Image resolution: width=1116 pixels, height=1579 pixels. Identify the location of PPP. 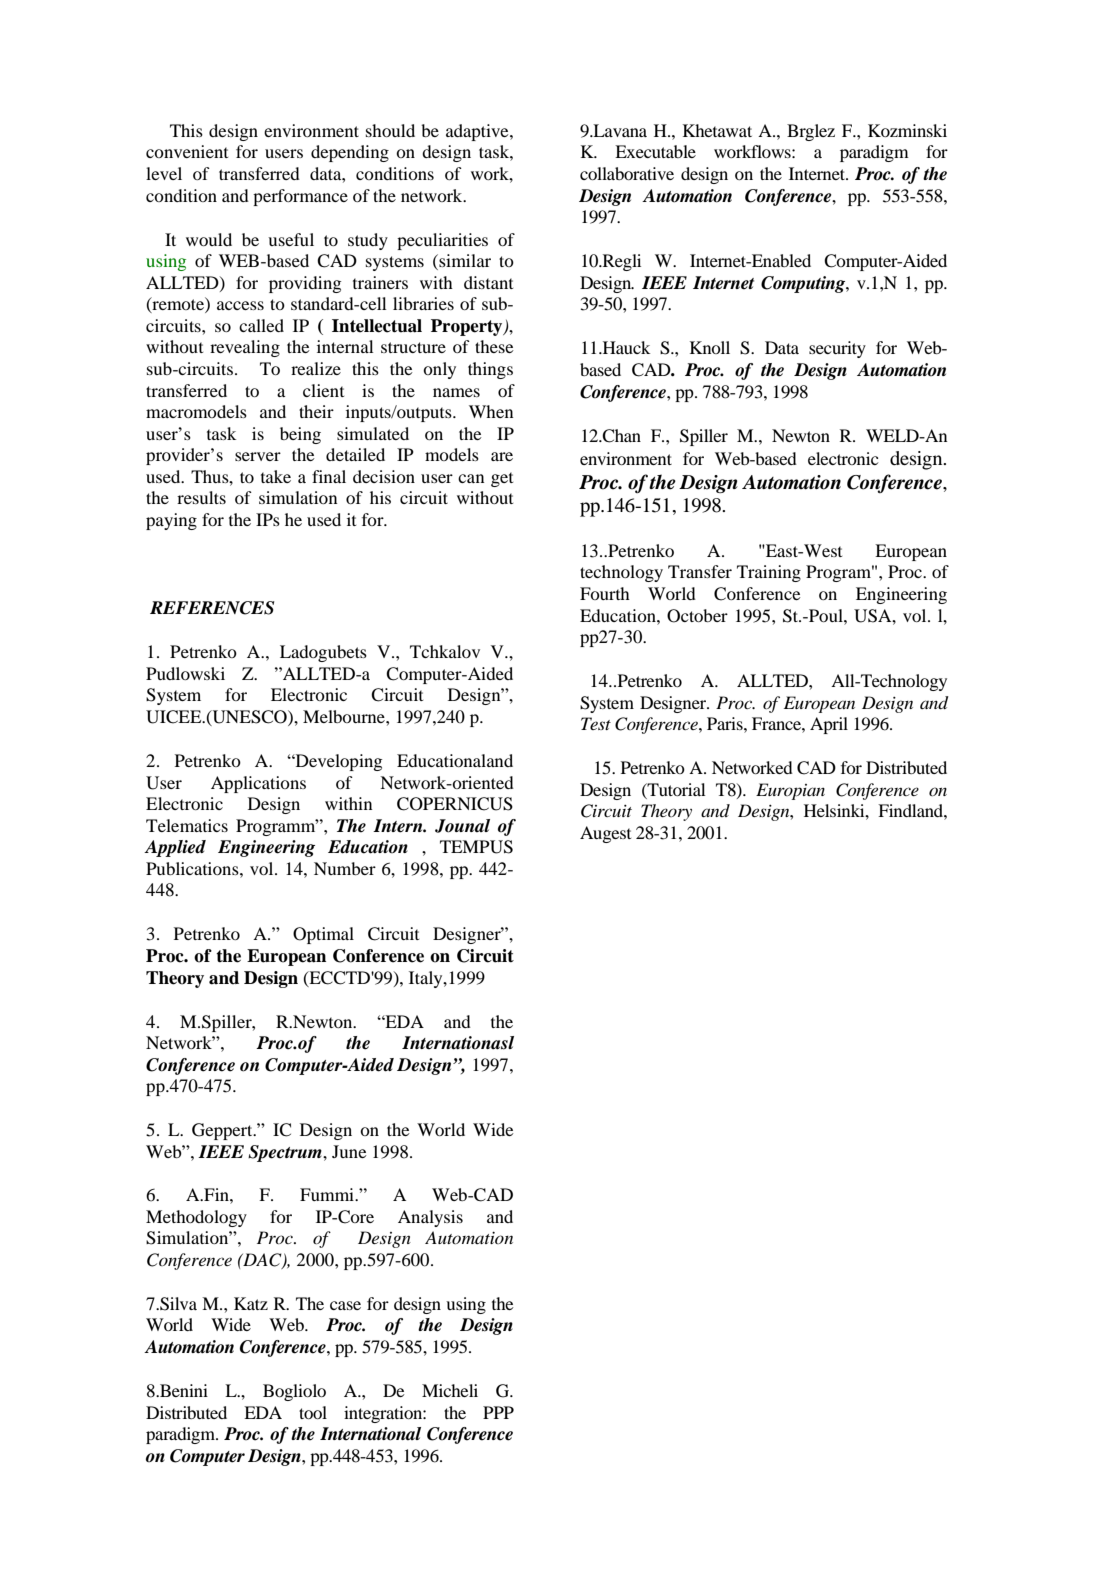
(498, 1412).
